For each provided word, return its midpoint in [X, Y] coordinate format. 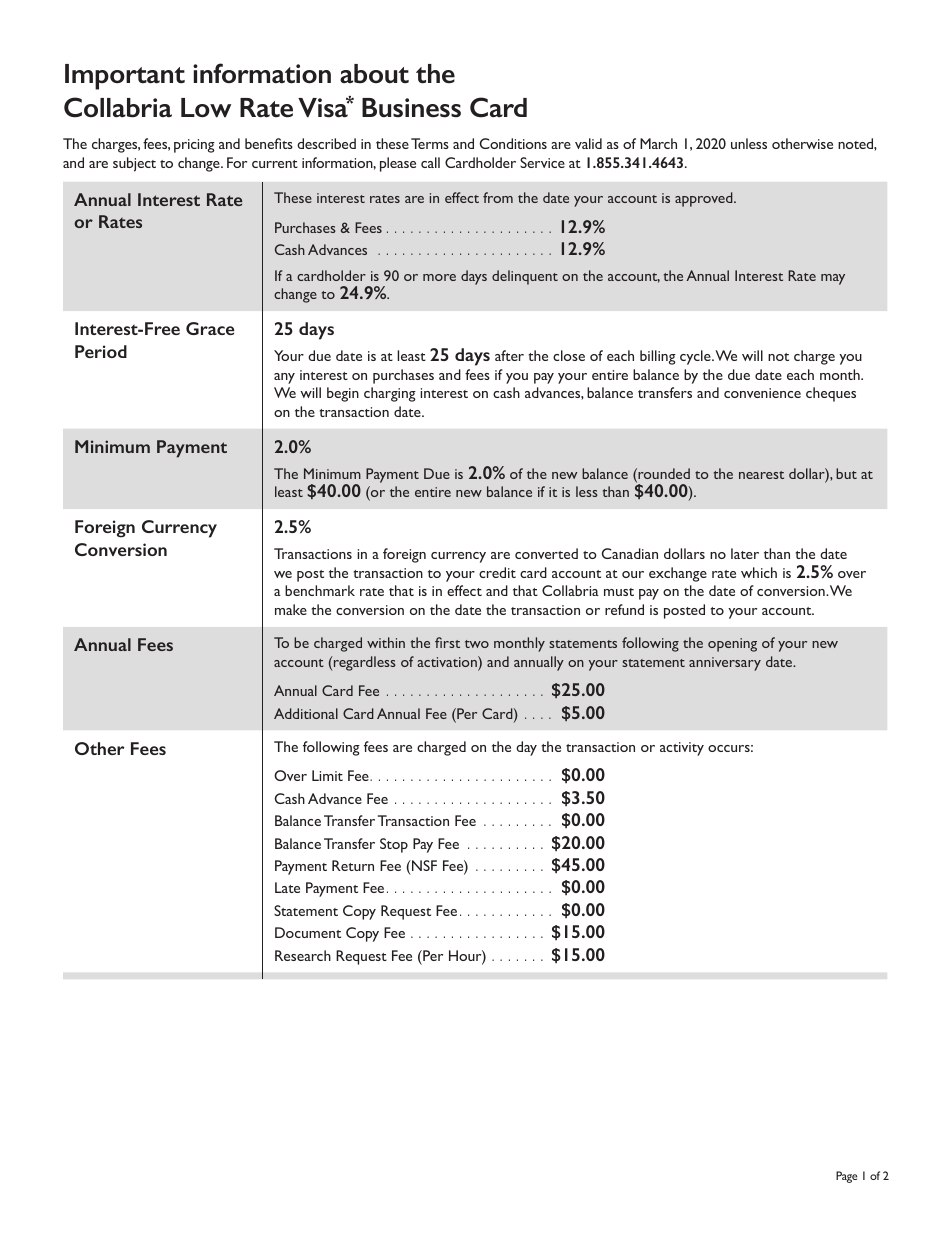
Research [303, 955]
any [284, 378]
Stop [394, 845]
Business [411, 108]
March [658, 143]
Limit [327, 775]
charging [390, 394]
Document [308, 932]
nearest [761, 475]
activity [682, 749]
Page [846, 1177]
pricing [194, 146]
